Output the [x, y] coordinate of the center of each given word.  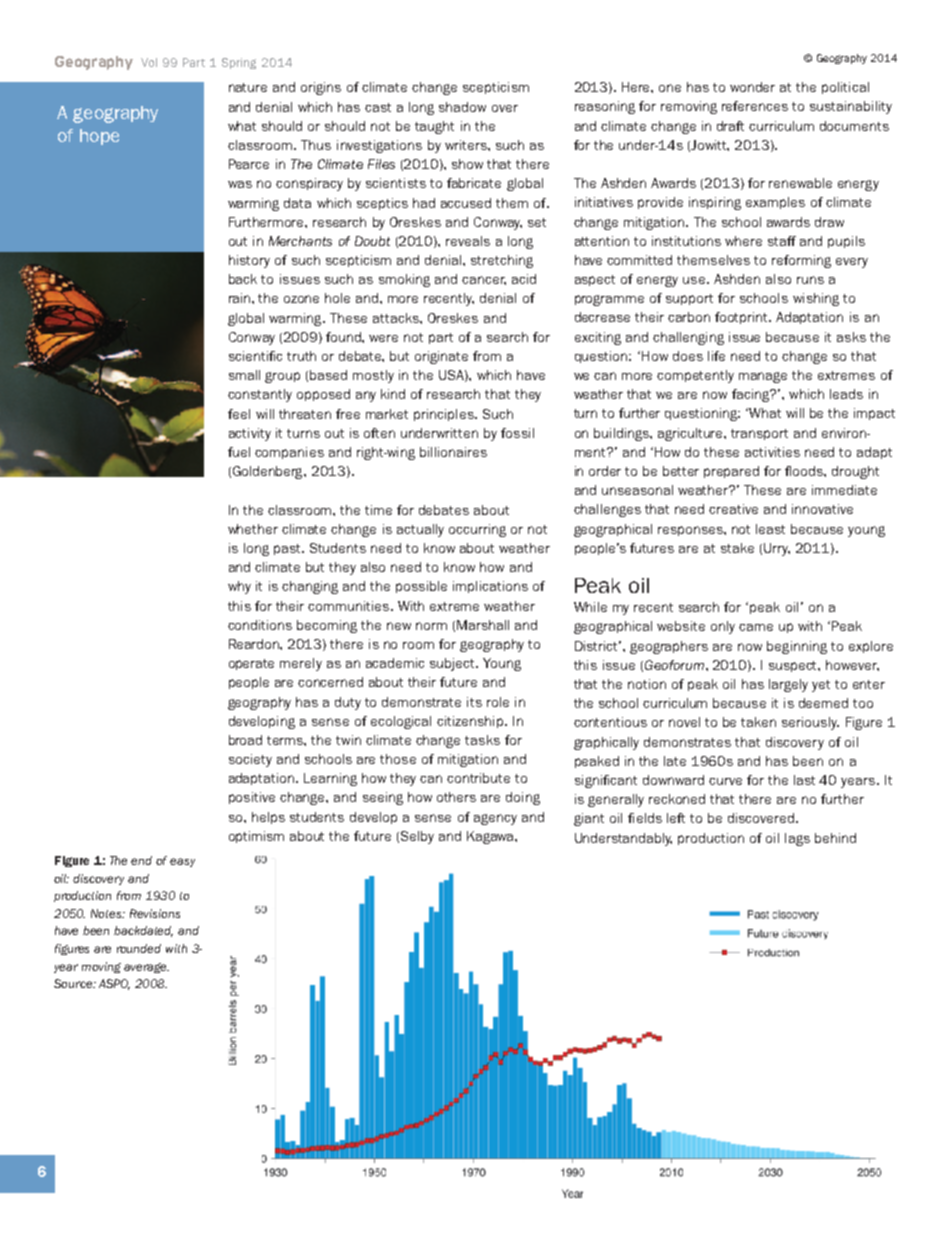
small [244, 375]
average [146, 968]
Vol [149, 62]
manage [763, 377]
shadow [462, 107]
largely [788, 685]
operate [251, 664]
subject [454, 664]
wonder [752, 87]
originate [441, 357]
